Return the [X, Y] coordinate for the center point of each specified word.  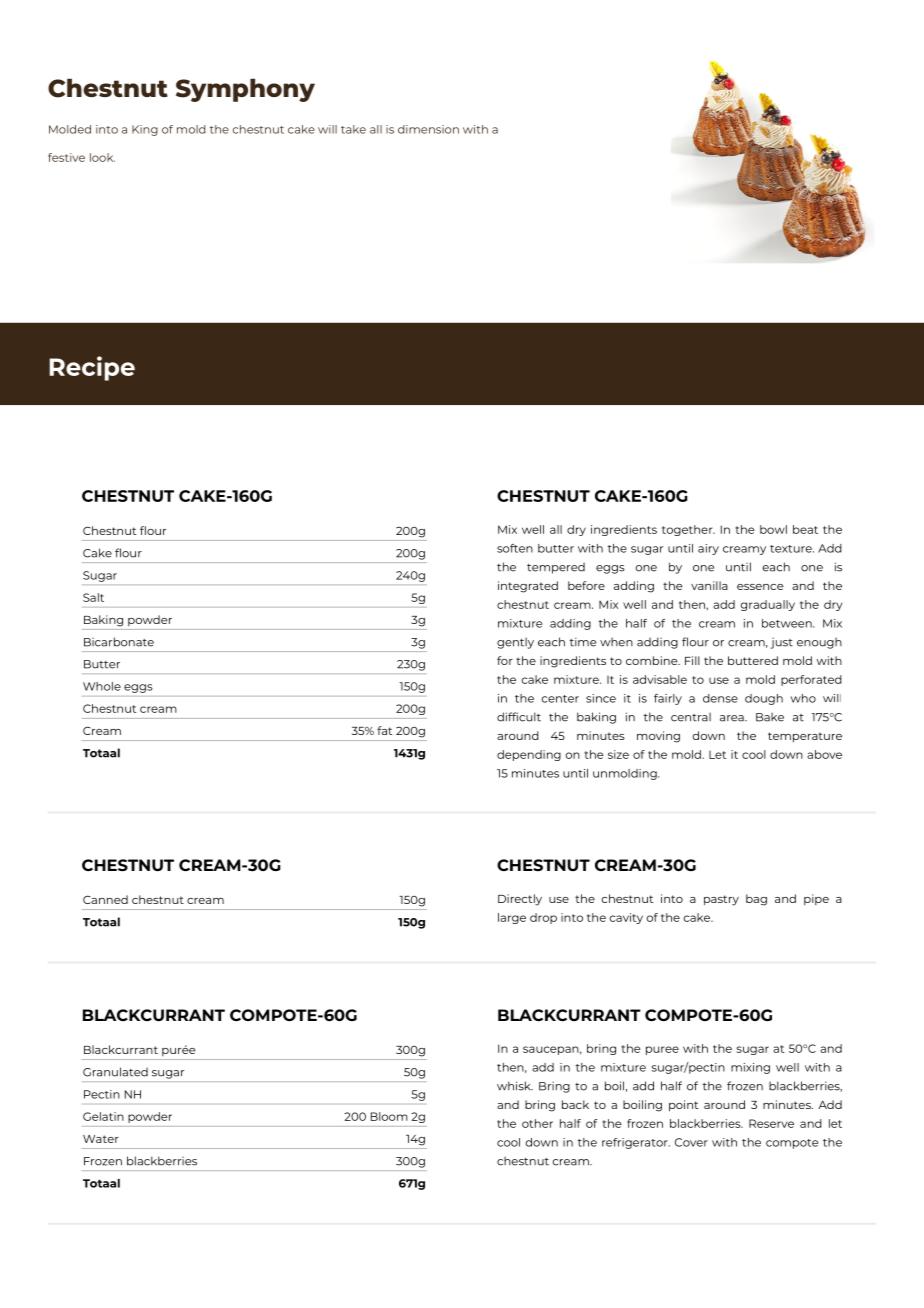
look [102, 157]
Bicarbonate [119, 642]
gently [515, 643]
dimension [428, 129]
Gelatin [103, 1116]
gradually [768, 605]
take [353, 129]
